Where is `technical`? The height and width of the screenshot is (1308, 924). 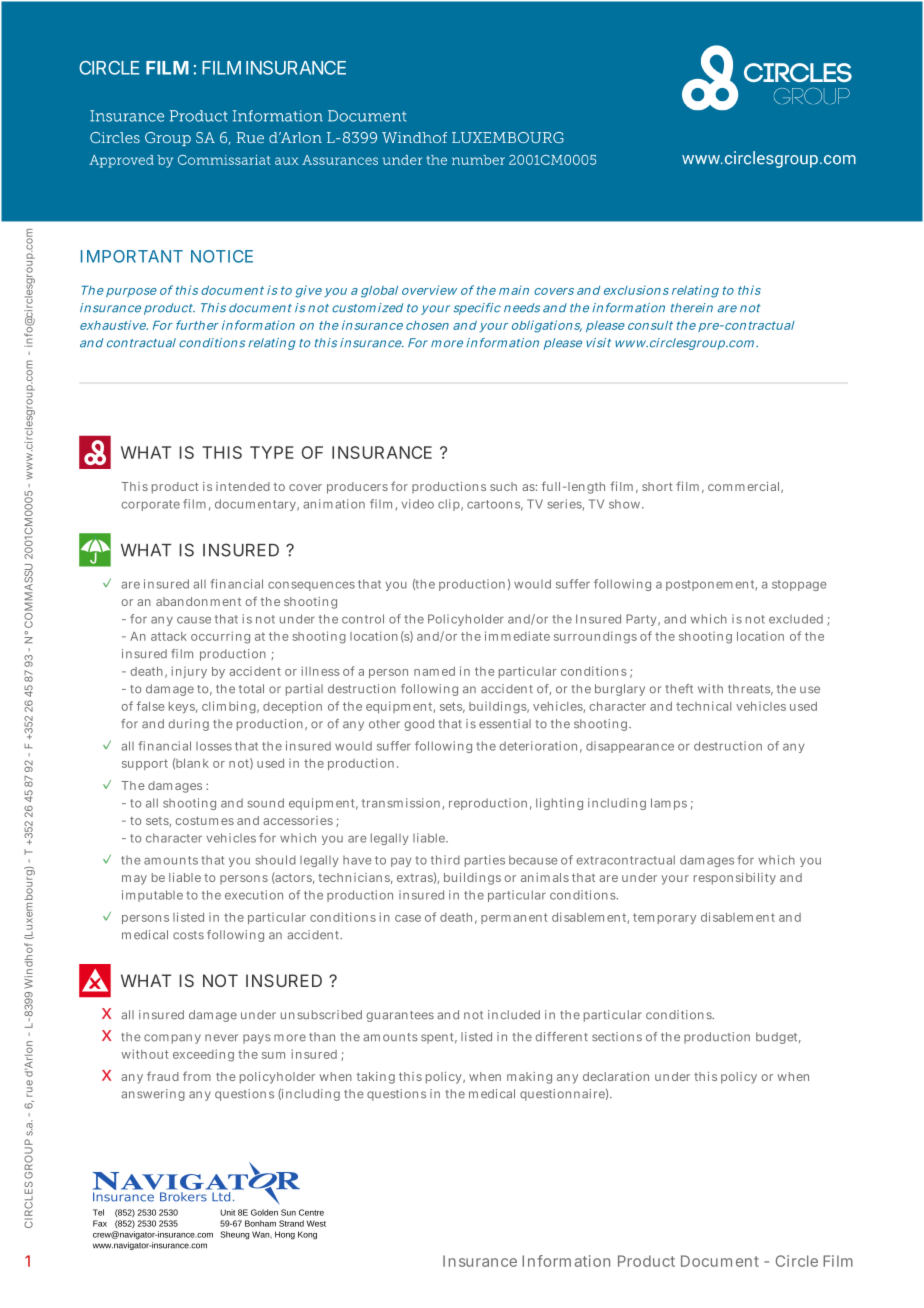
technical is located at coordinates (703, 706).
